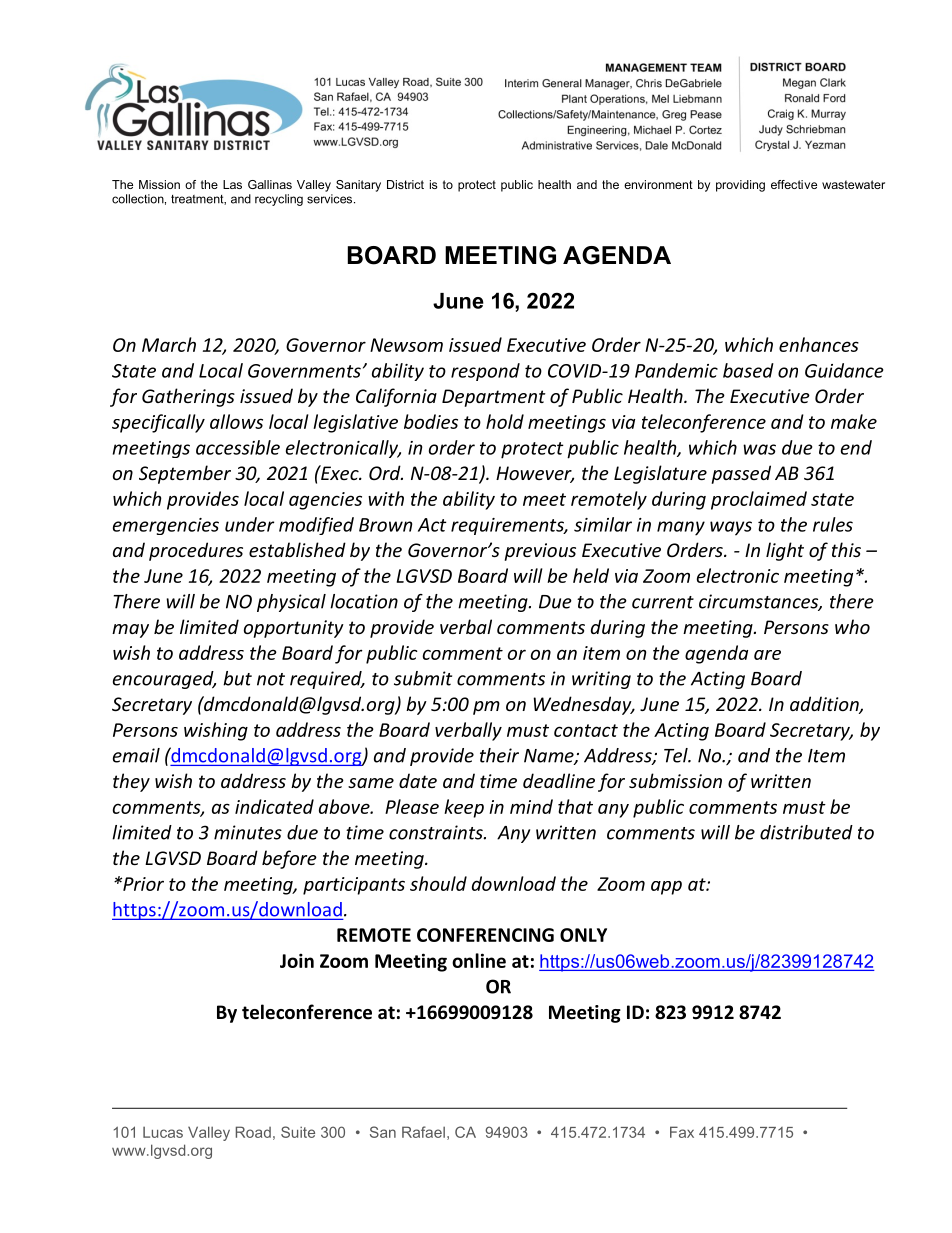 This screenshot has width=952, height=1233. What do you see at coordinates (485, 935) in the screenshot?
I see `CONFERENCING` at bounding box center [485, 935].
